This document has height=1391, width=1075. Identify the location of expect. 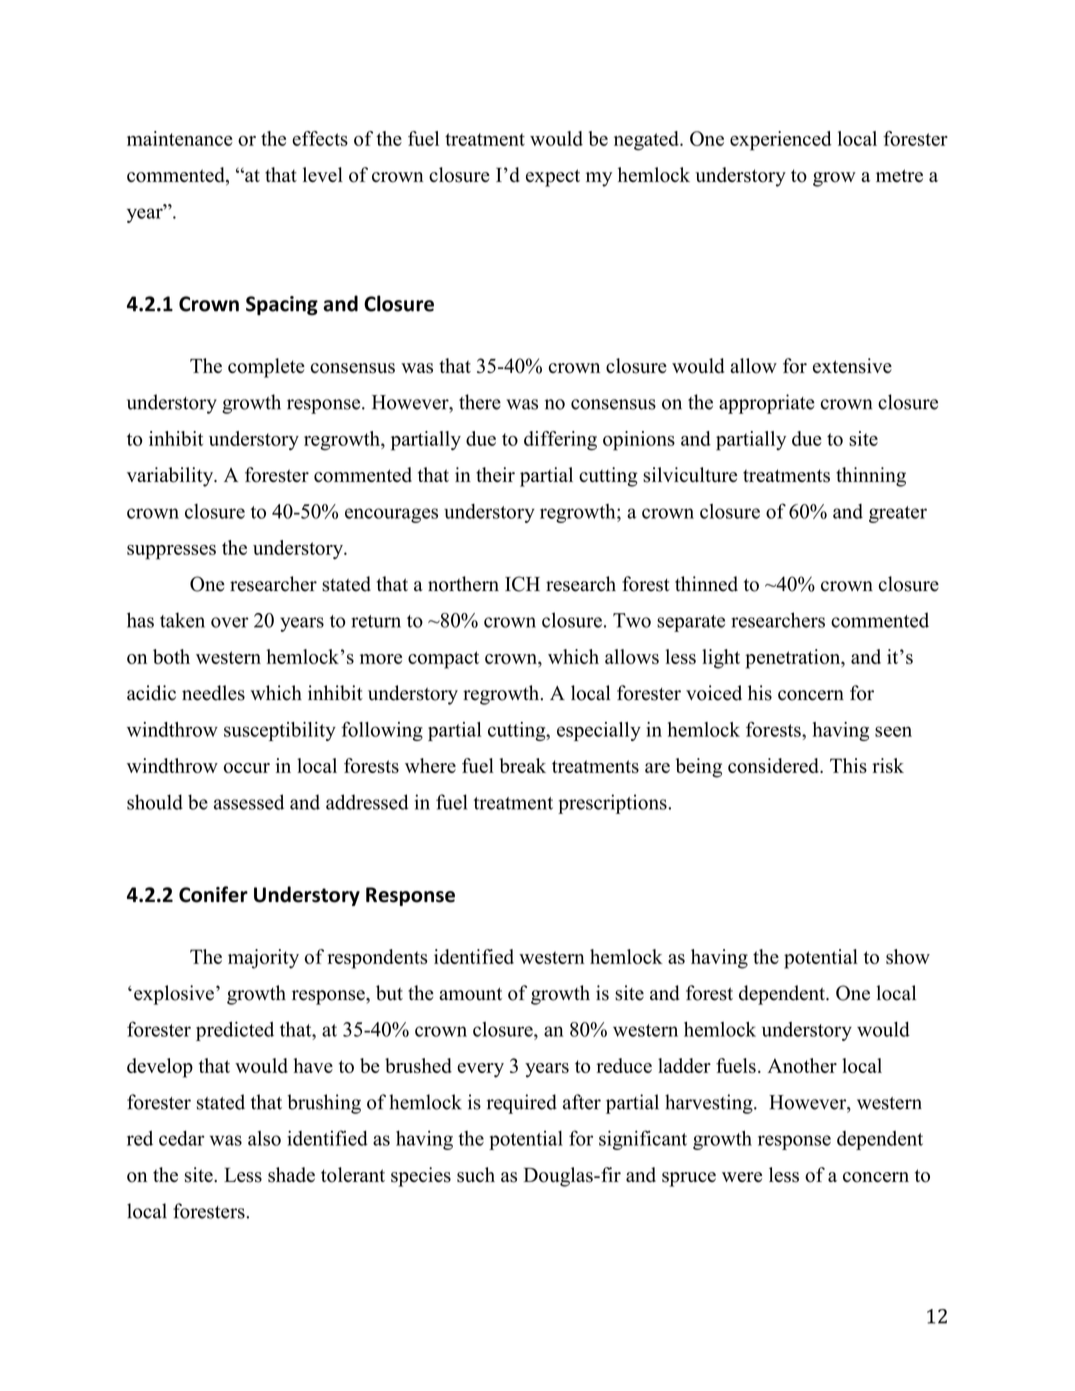
(553, 178).
